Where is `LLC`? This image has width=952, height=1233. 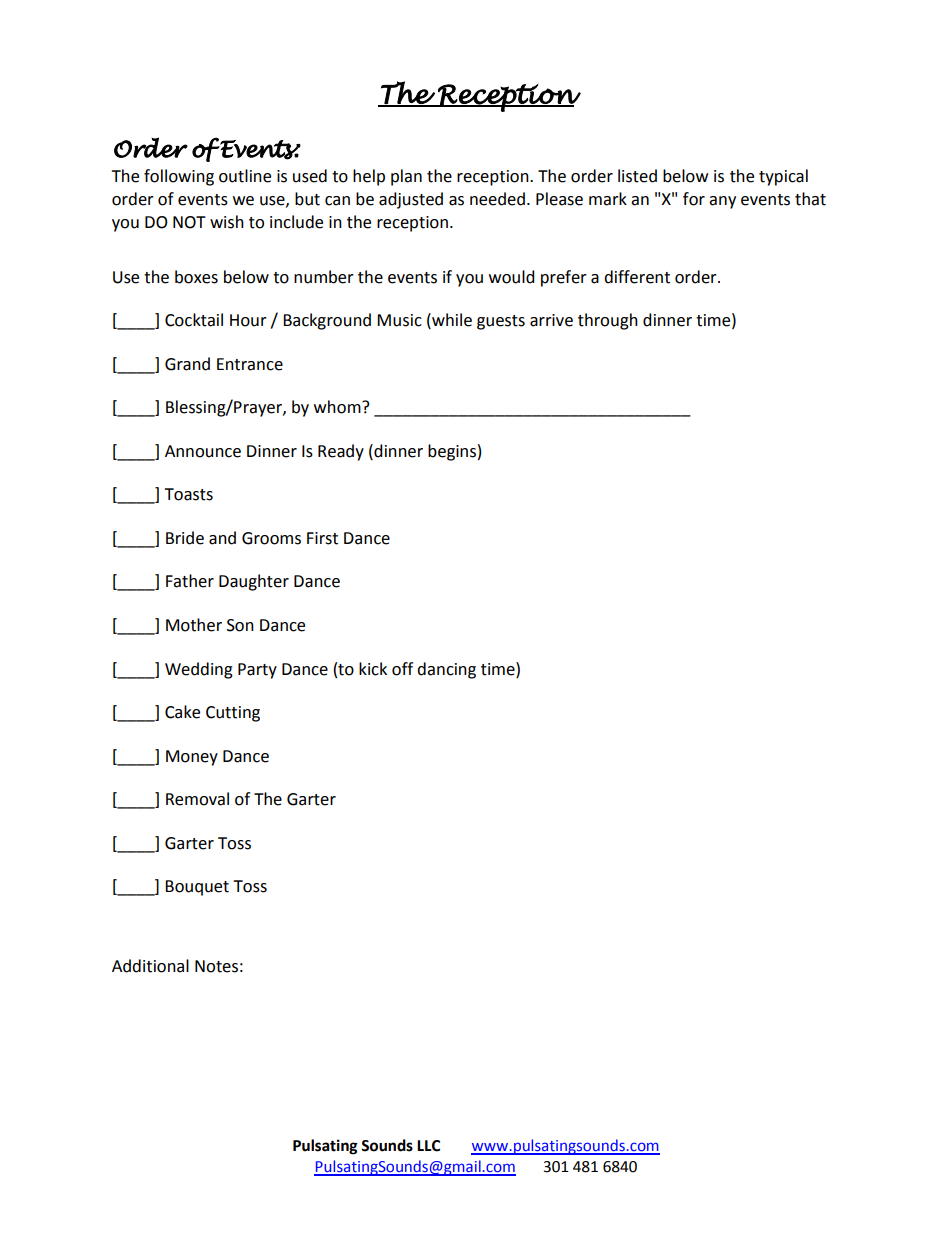
LLC is located at coordinates (428, 1146).
